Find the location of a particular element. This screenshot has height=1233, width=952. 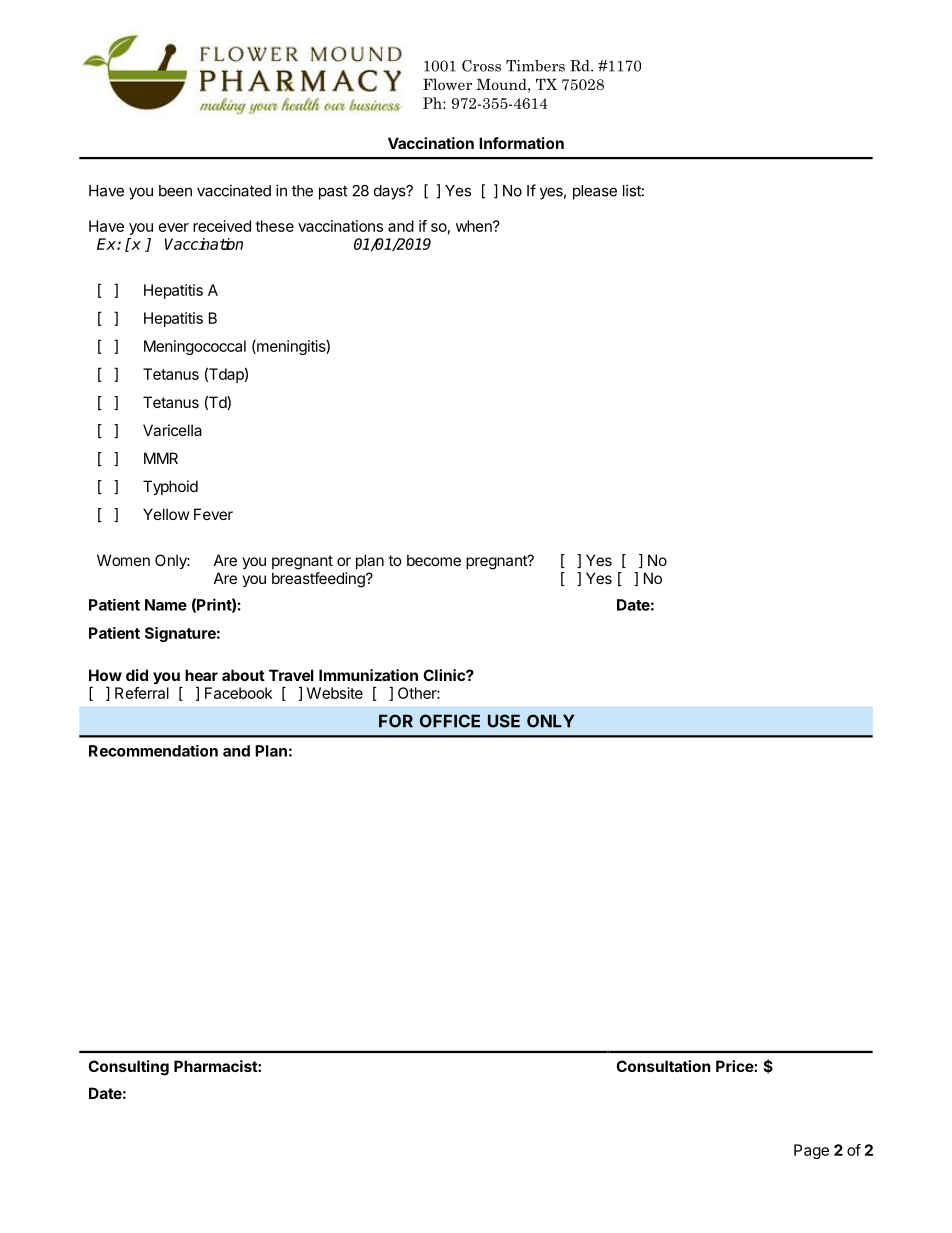

Consulting is located at coordinates (128, 1068).
